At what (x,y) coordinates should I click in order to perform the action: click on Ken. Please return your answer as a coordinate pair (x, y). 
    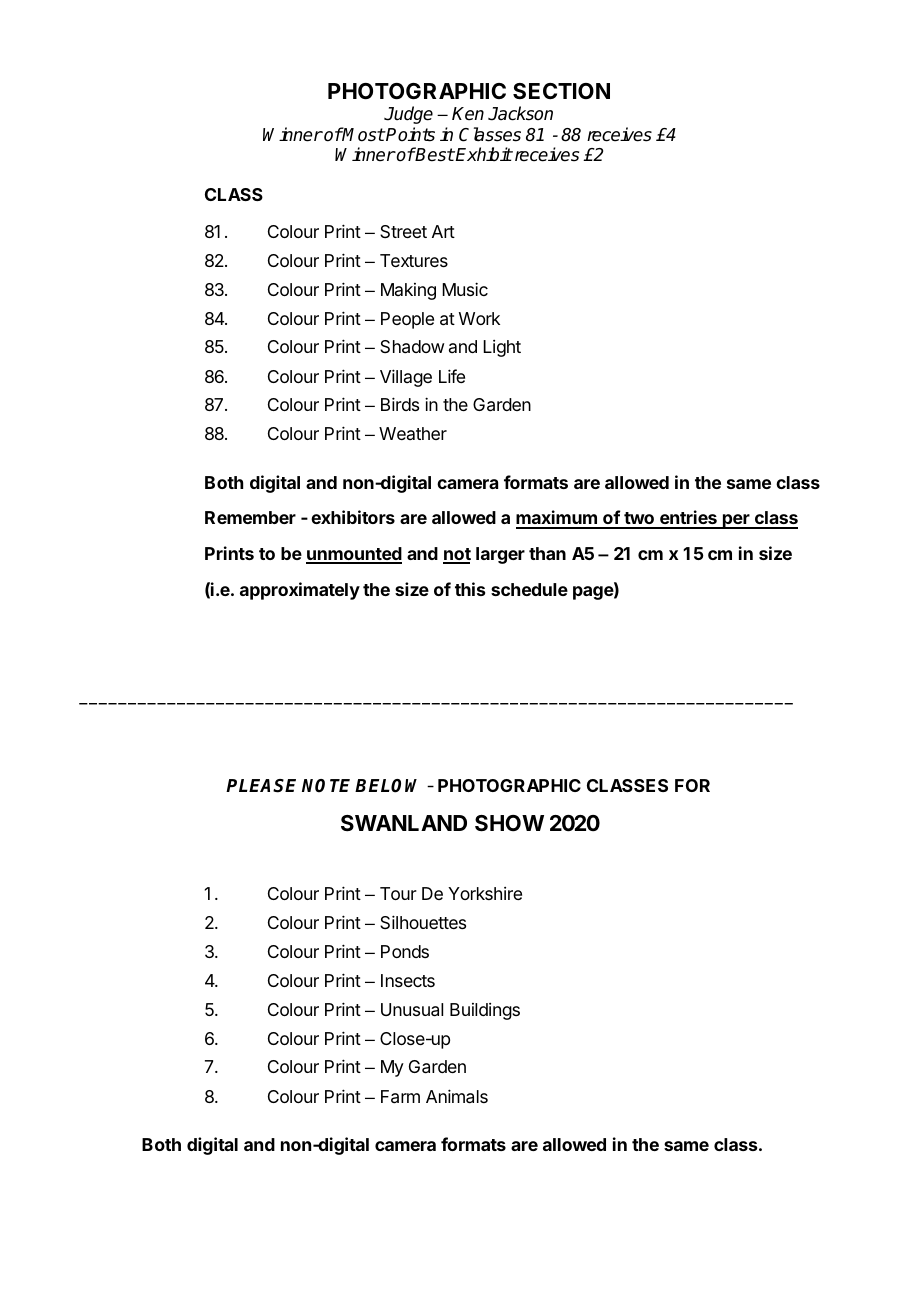
    Looking at the image, I should click on (468, 114).
